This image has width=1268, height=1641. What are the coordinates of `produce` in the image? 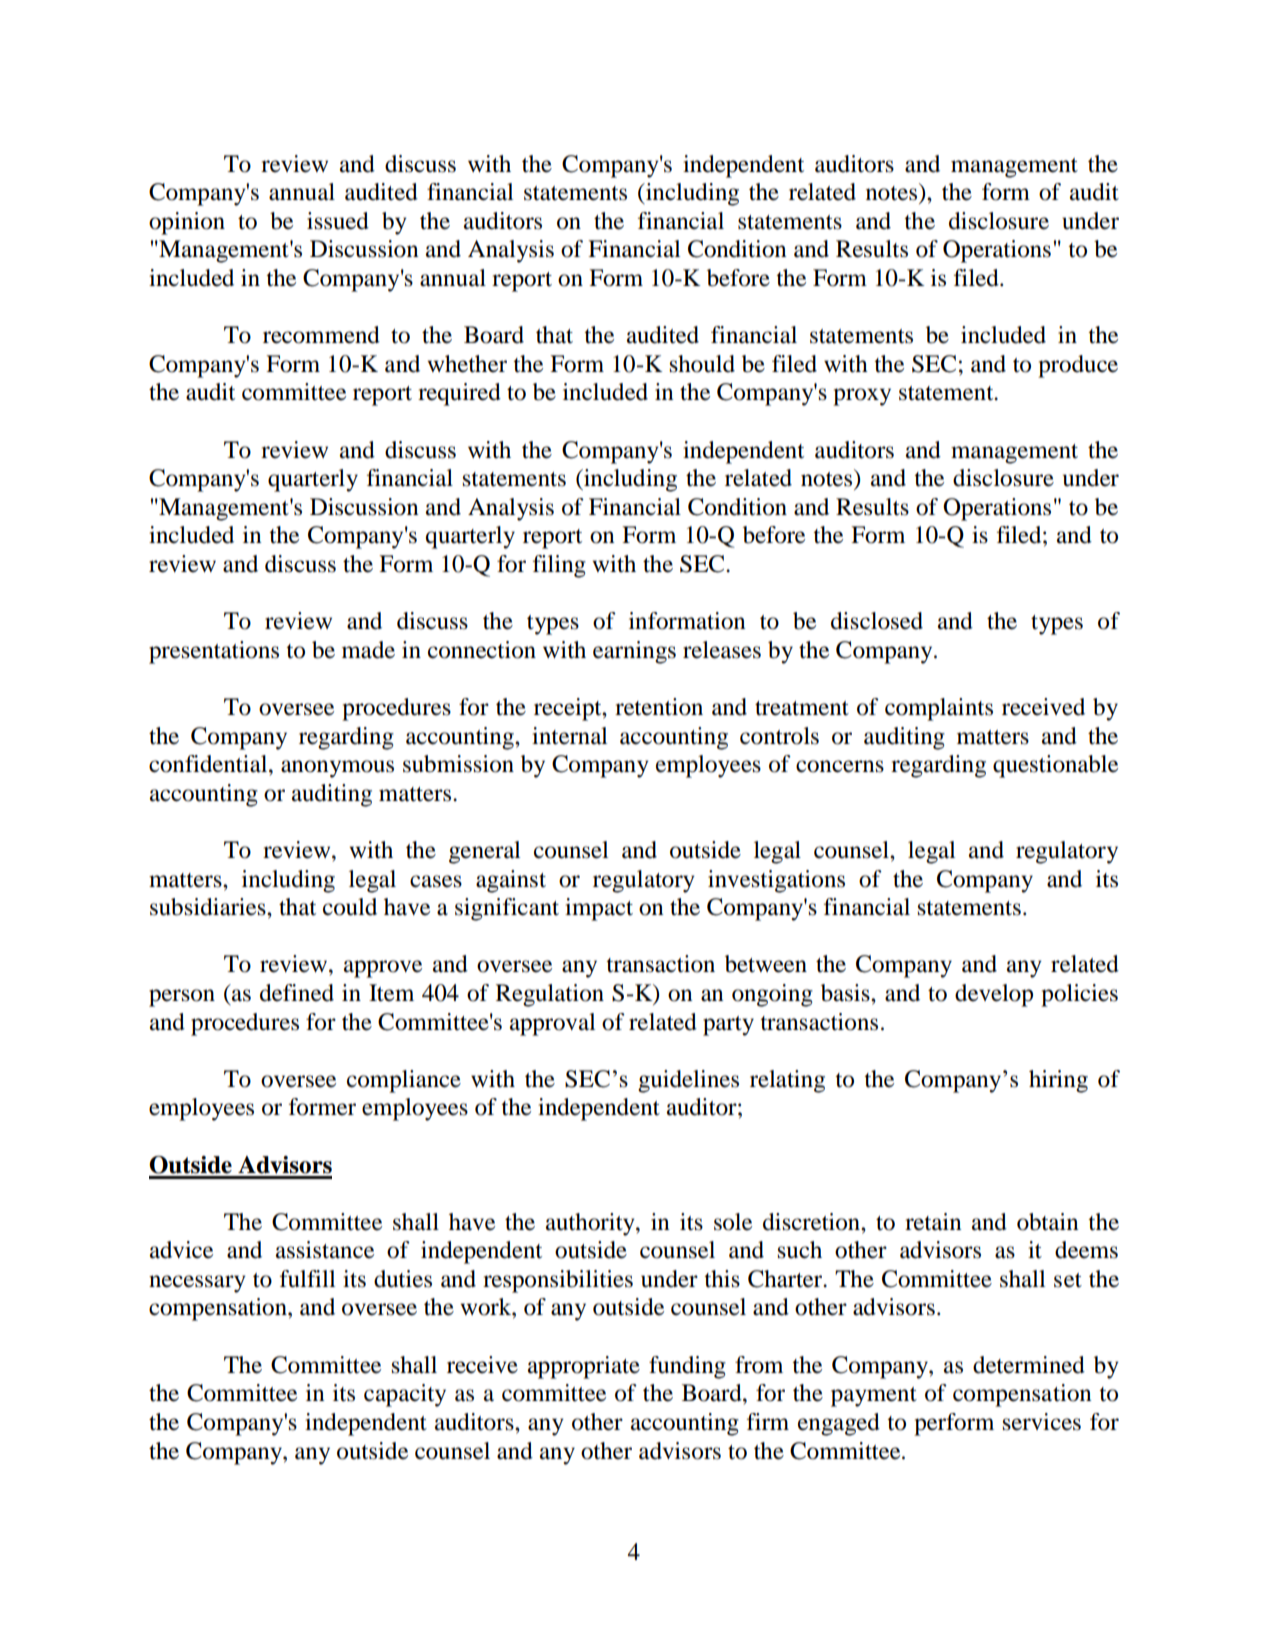 It's located at (1078, 366).
